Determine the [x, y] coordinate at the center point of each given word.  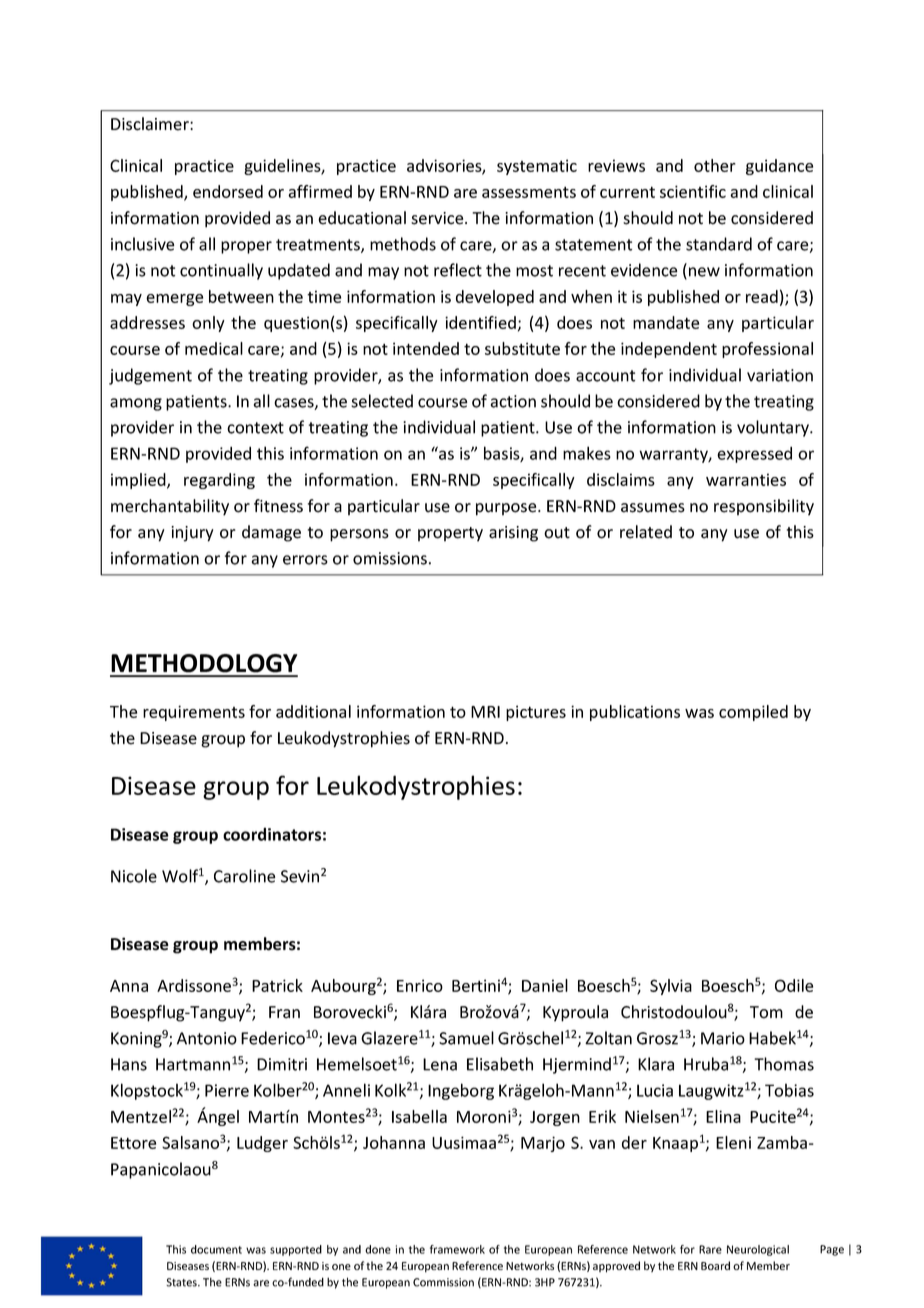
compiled [753, 713]
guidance [779, 167]
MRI [485, 712]
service [438, 218]
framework [457, 1249]
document [216, 1249]
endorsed [228, 191]
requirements [194, 713]
